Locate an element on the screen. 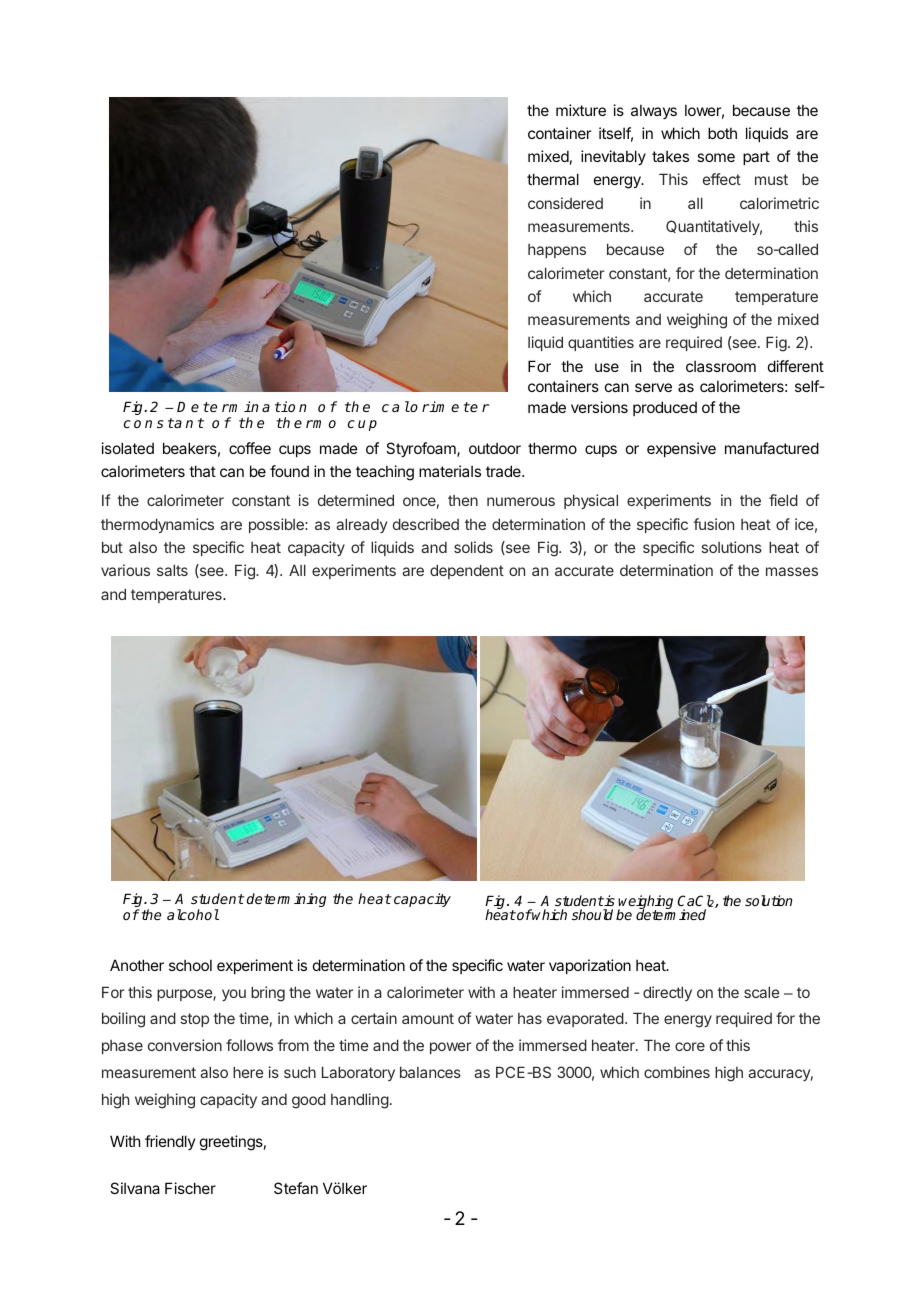  friendly is located at coordinates (170, 1142).
